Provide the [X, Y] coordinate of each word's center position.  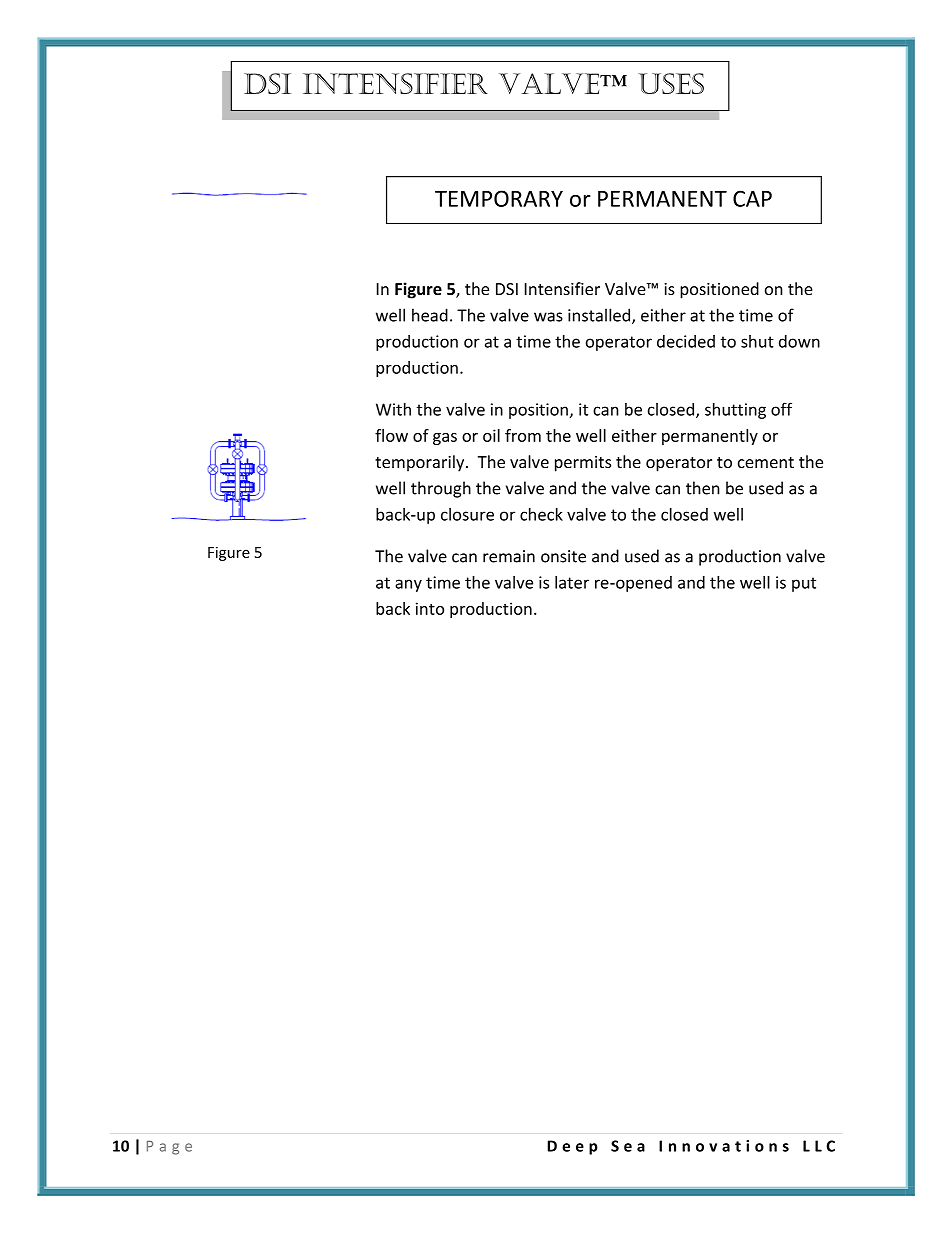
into [430, 608]
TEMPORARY [499, 198]
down [799, 341]
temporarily [421, 463]
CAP [752, 198]
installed [600, 316]
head [430, 315]
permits [583, 464]
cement [766, 462]
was [548, 317]
